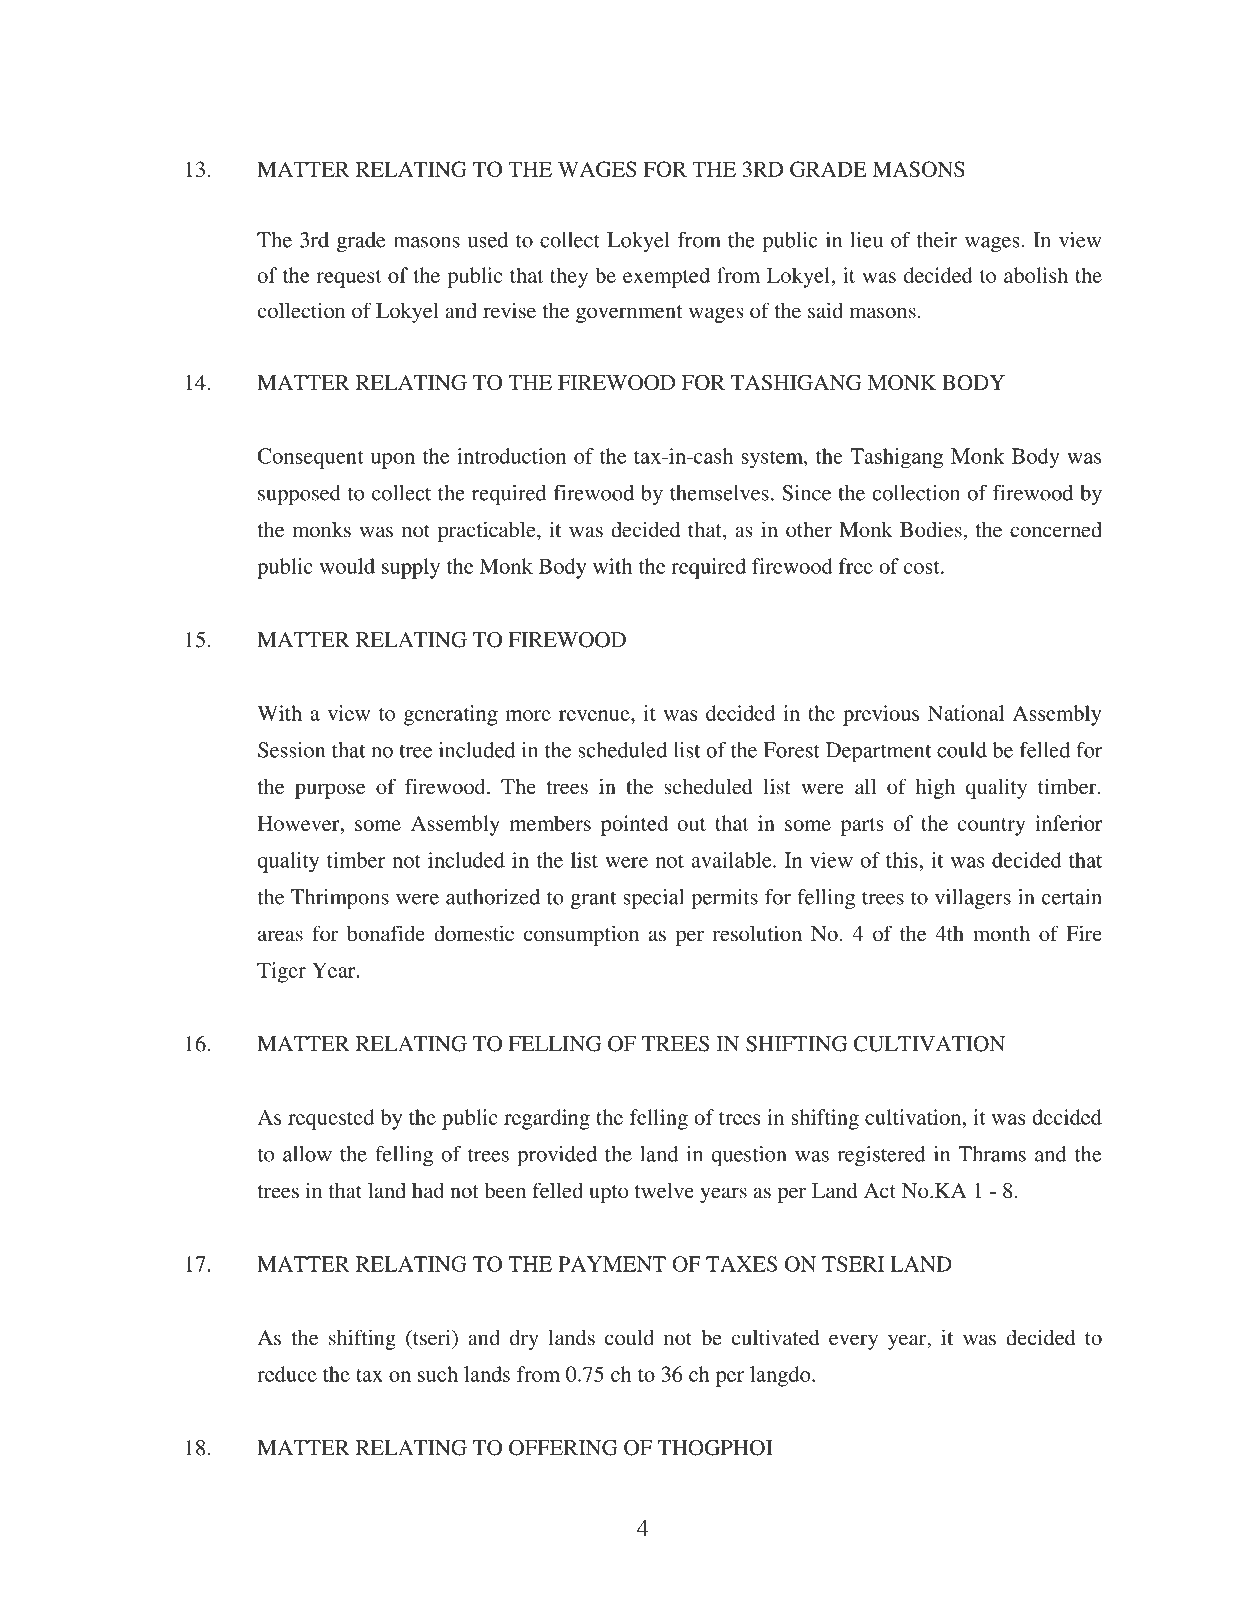 The height and width of the screenshot is (1616, 1249). I want to click on Bodies, so click(931, 529).
